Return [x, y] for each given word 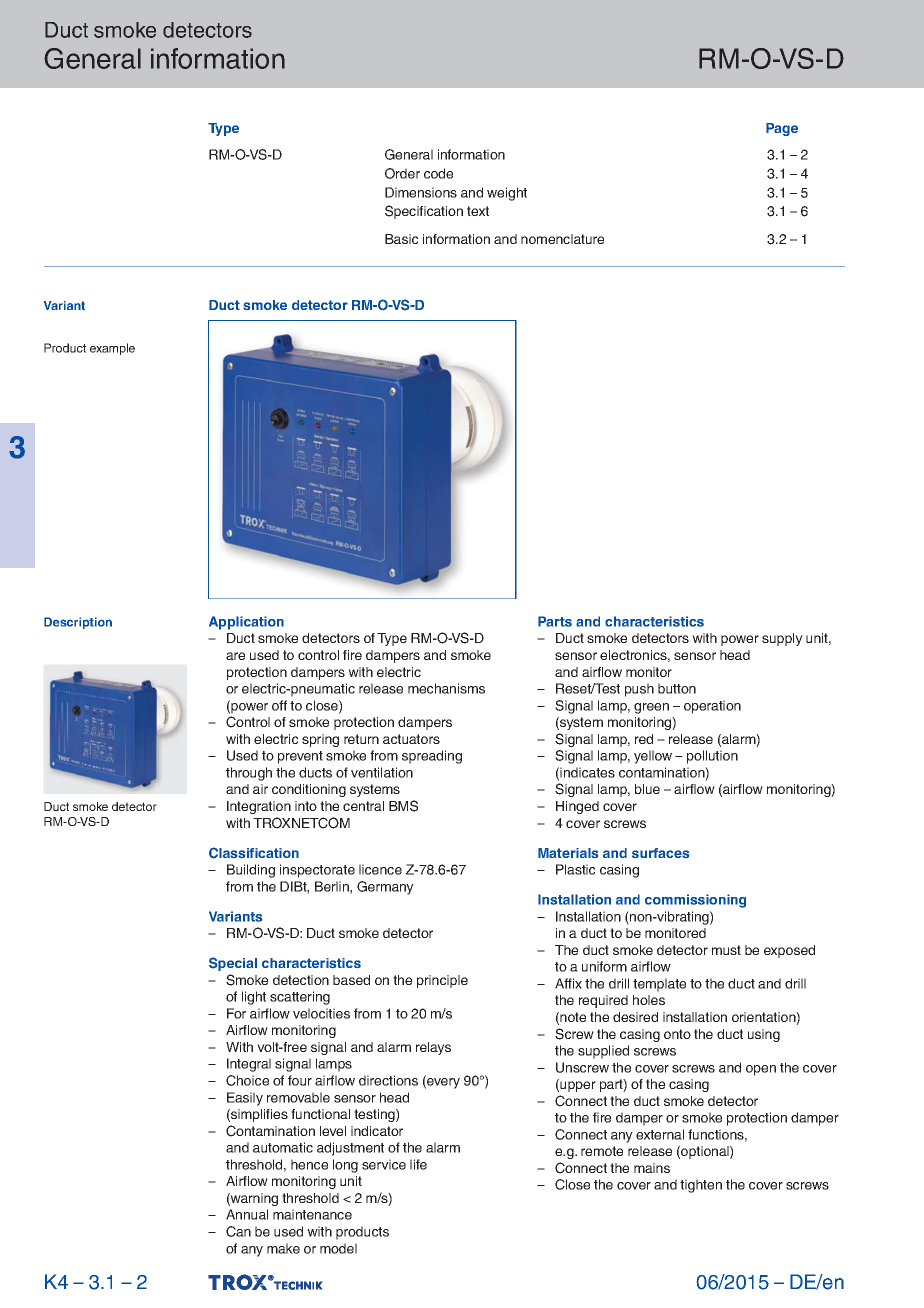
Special [233, 964]
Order [402, 173]
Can [238, 1231]
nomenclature [562, 239]
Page [782, 129]
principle [442, 981]
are [235, 656]
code [438, 173]
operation [712, 707]
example [112, 349]
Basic [401, 239]
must [726, 950]
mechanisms [446, 688]
